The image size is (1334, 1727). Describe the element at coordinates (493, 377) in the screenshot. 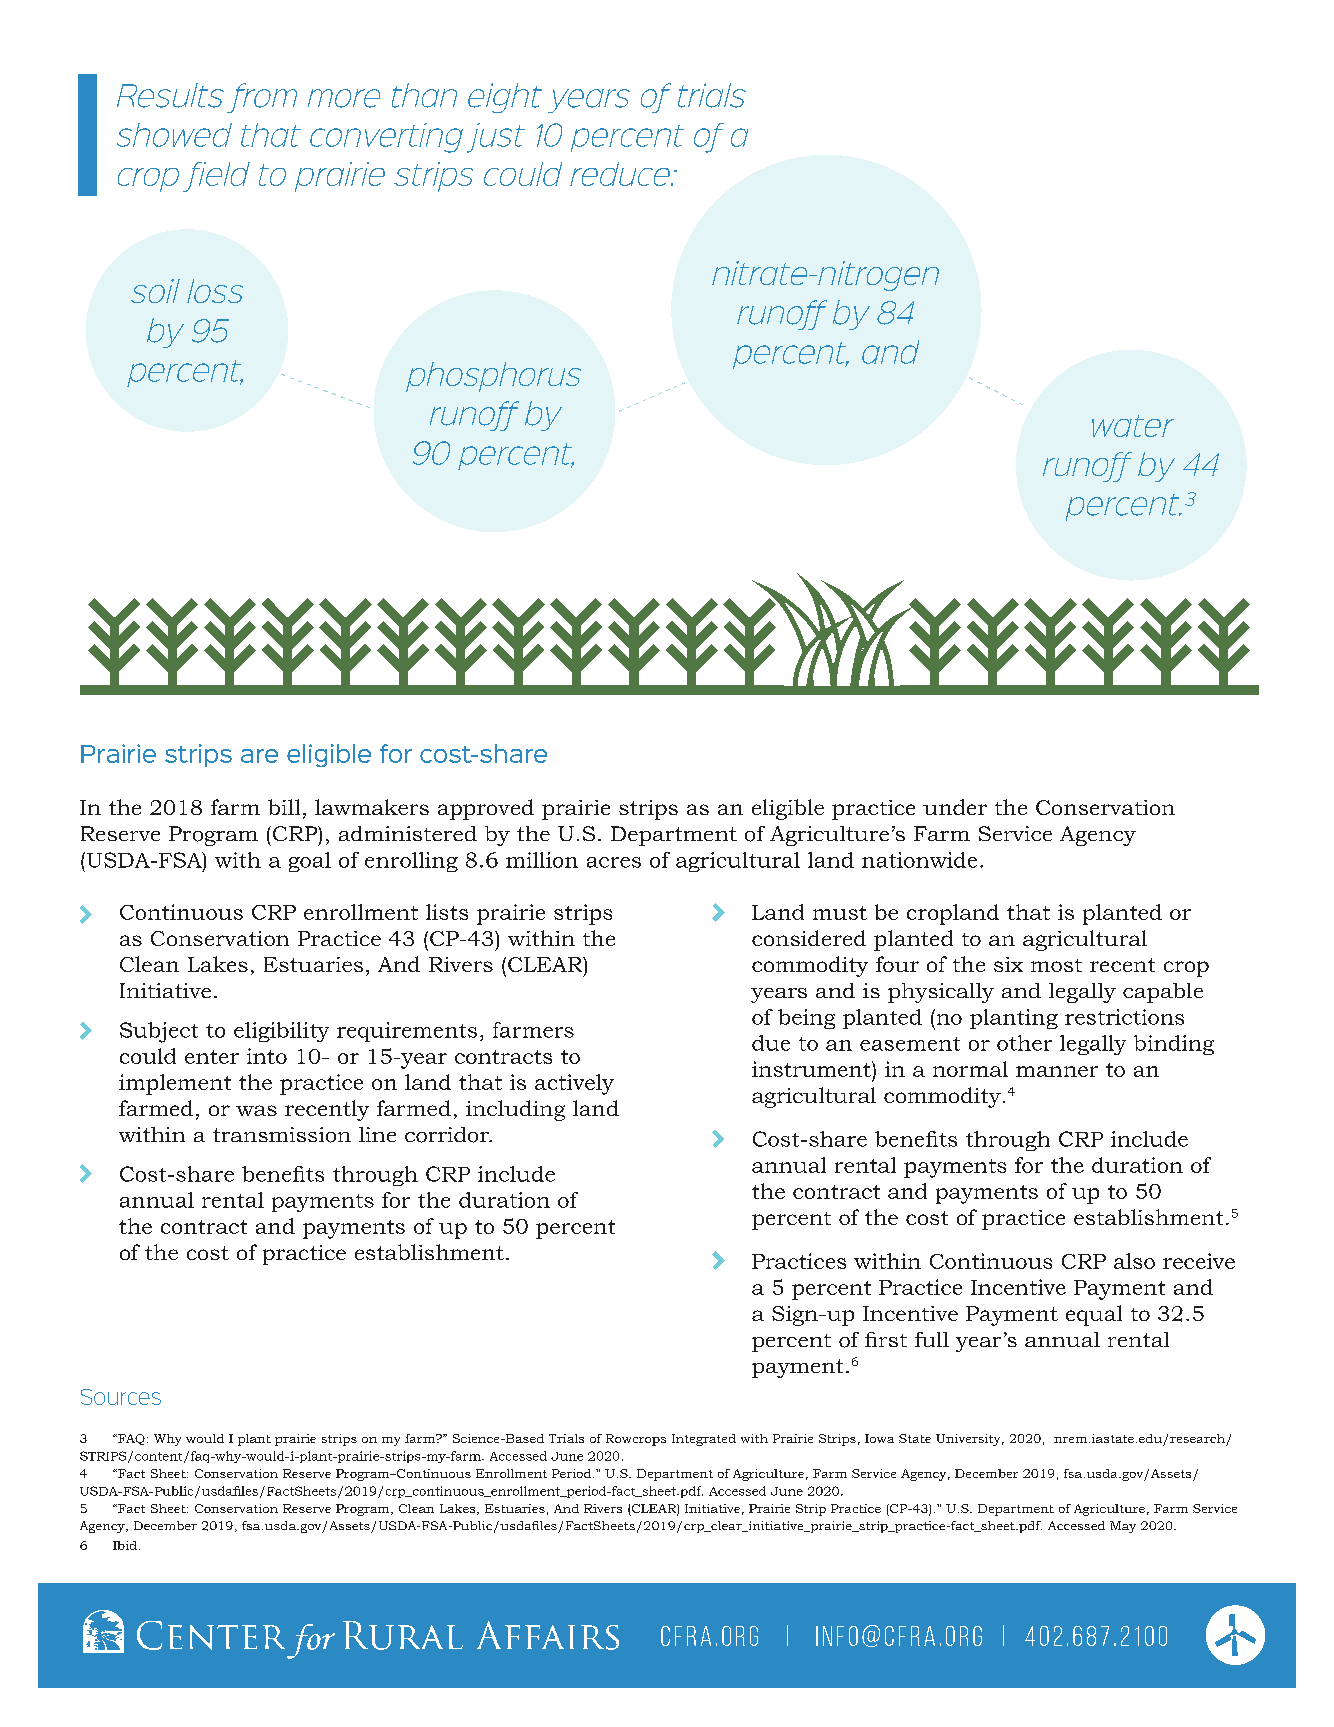

I see `phosphorus` at that location.
